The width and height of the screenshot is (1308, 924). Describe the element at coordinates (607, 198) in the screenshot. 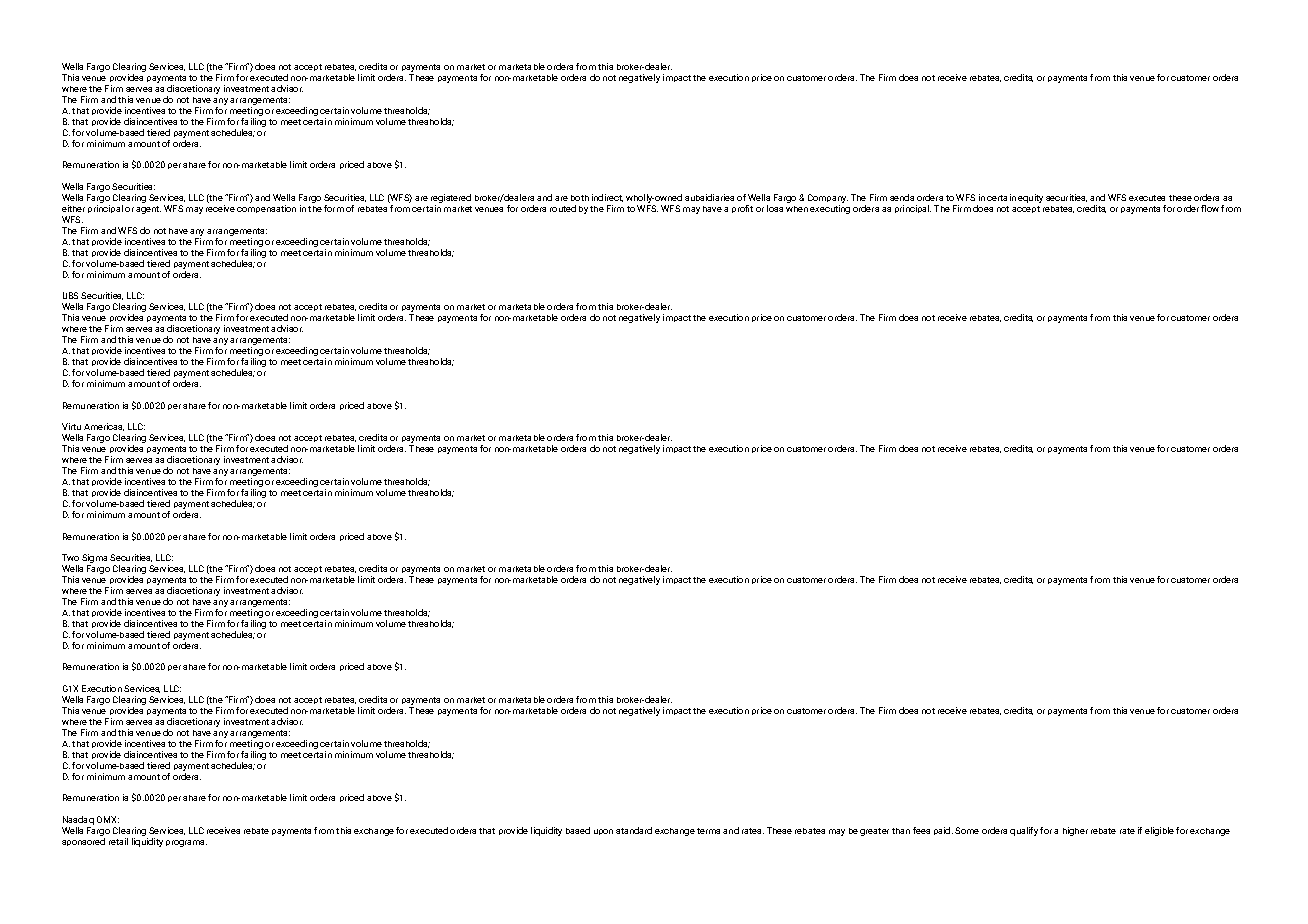

I see `indirect` at that location.
